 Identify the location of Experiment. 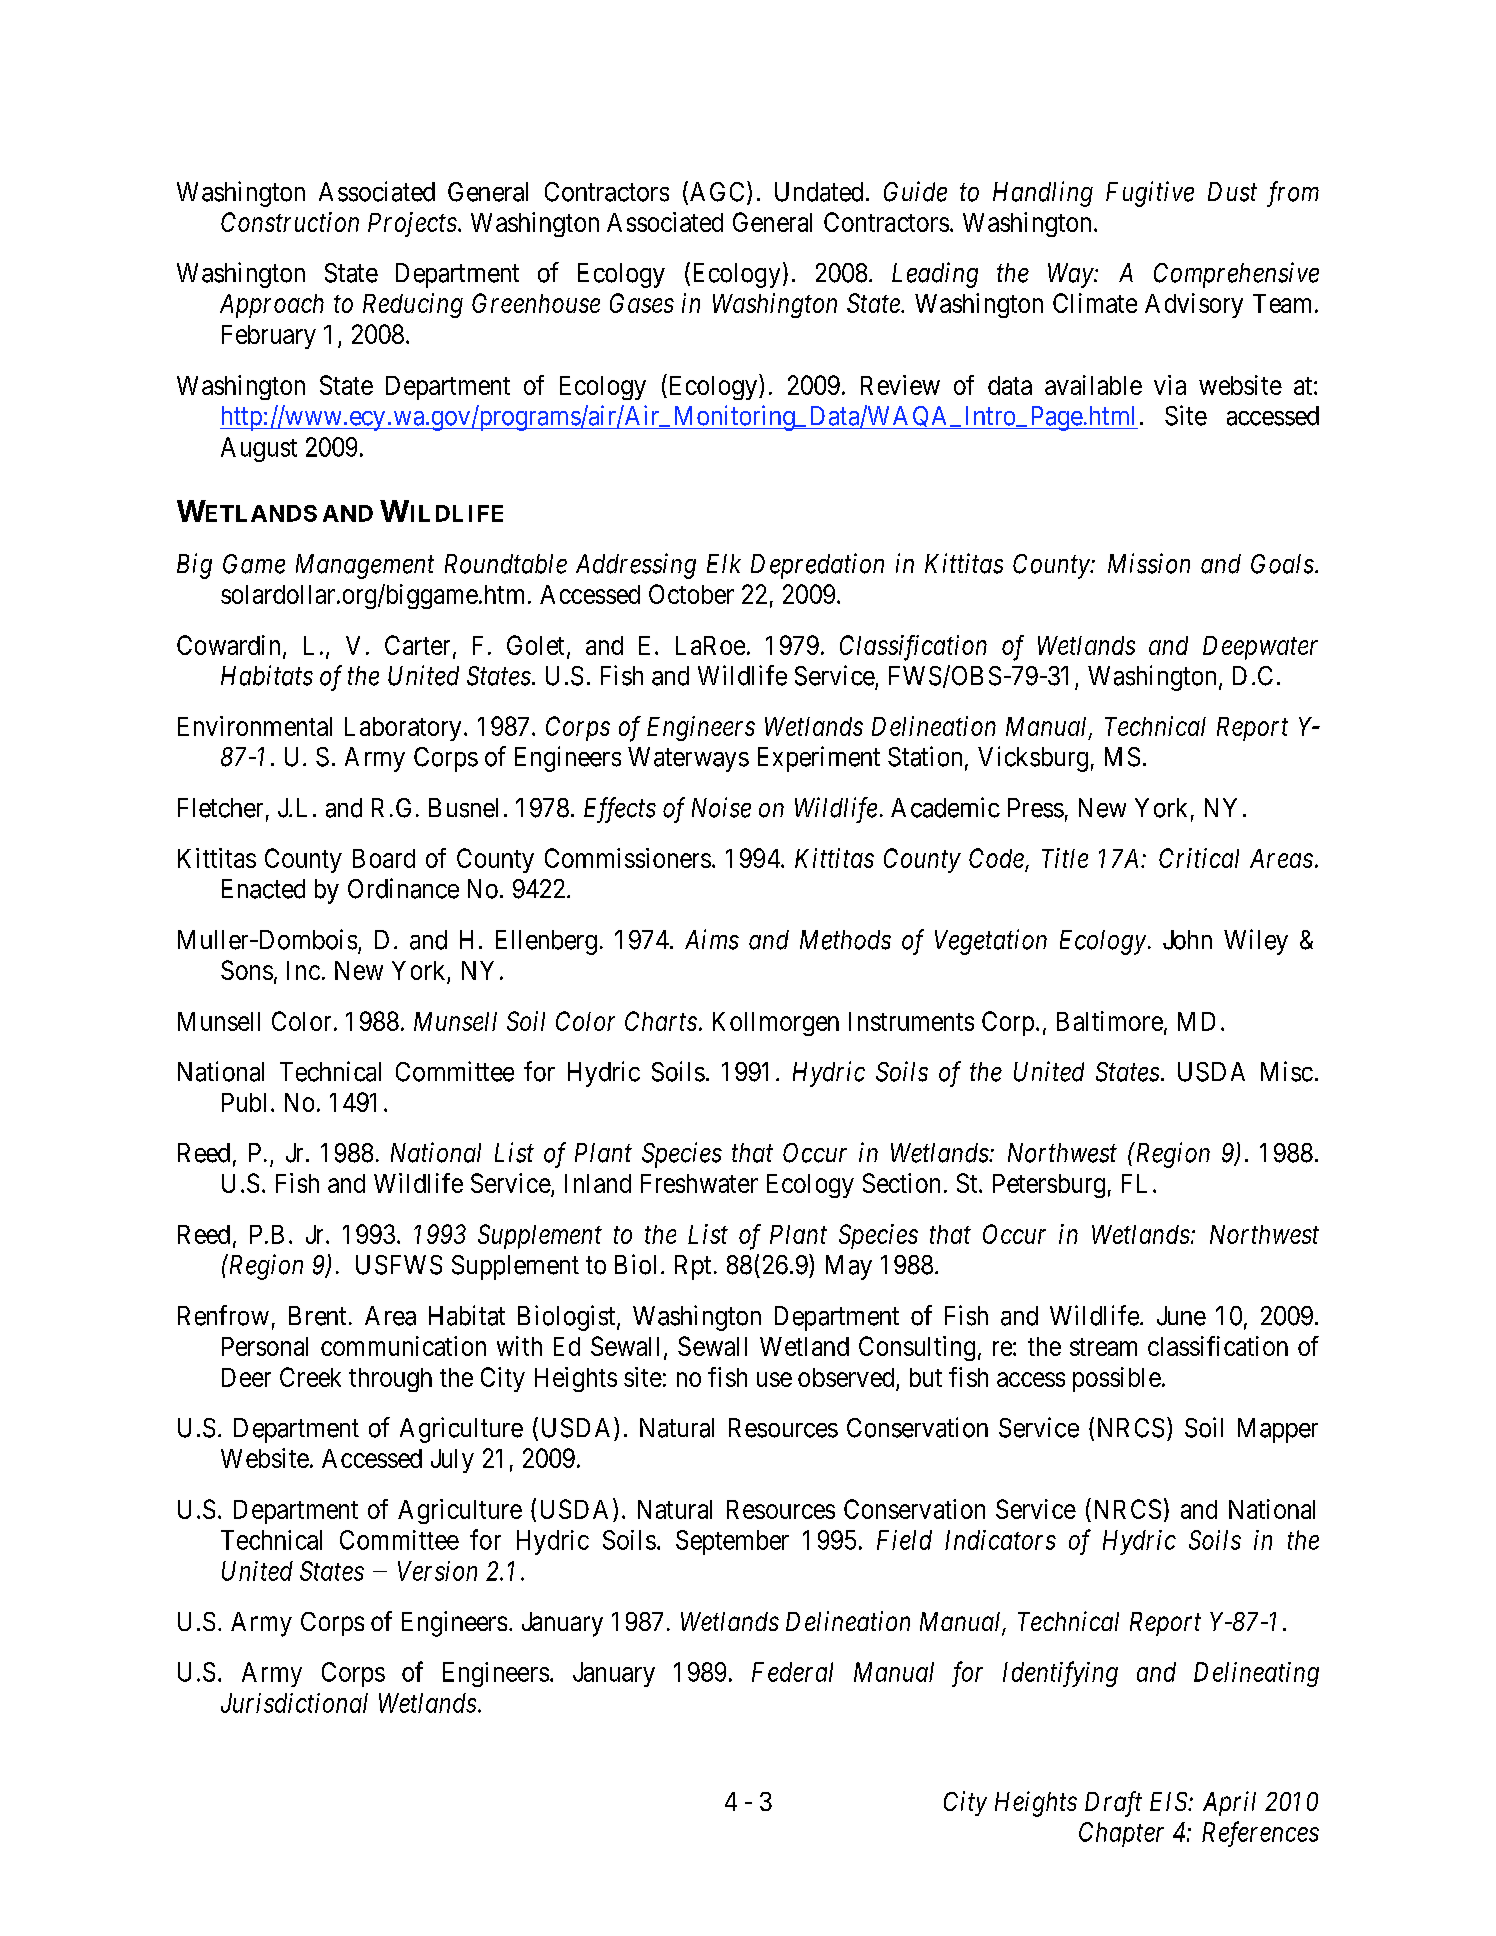
(819, 759).
